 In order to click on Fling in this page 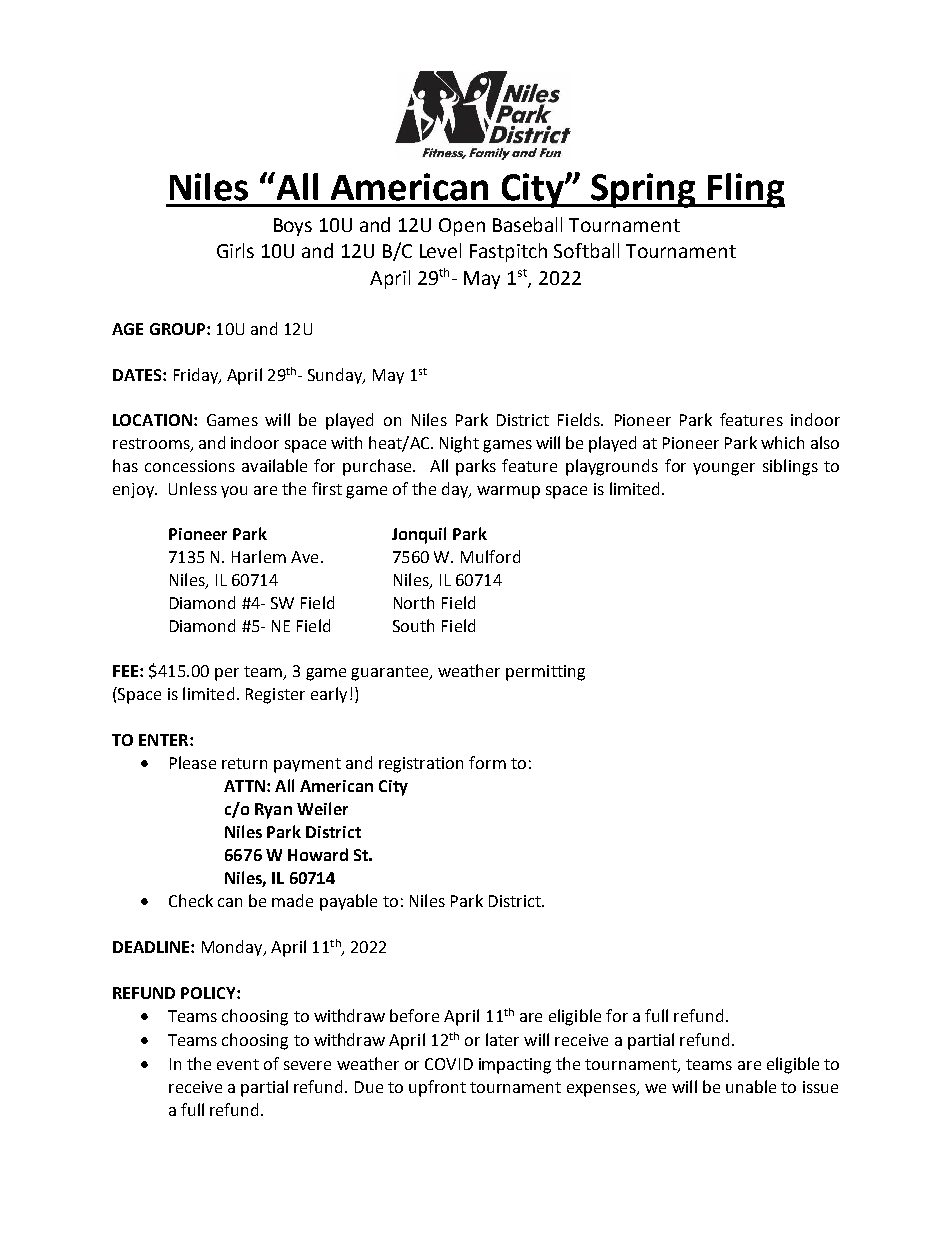, I will do `click(746, 190)`.
